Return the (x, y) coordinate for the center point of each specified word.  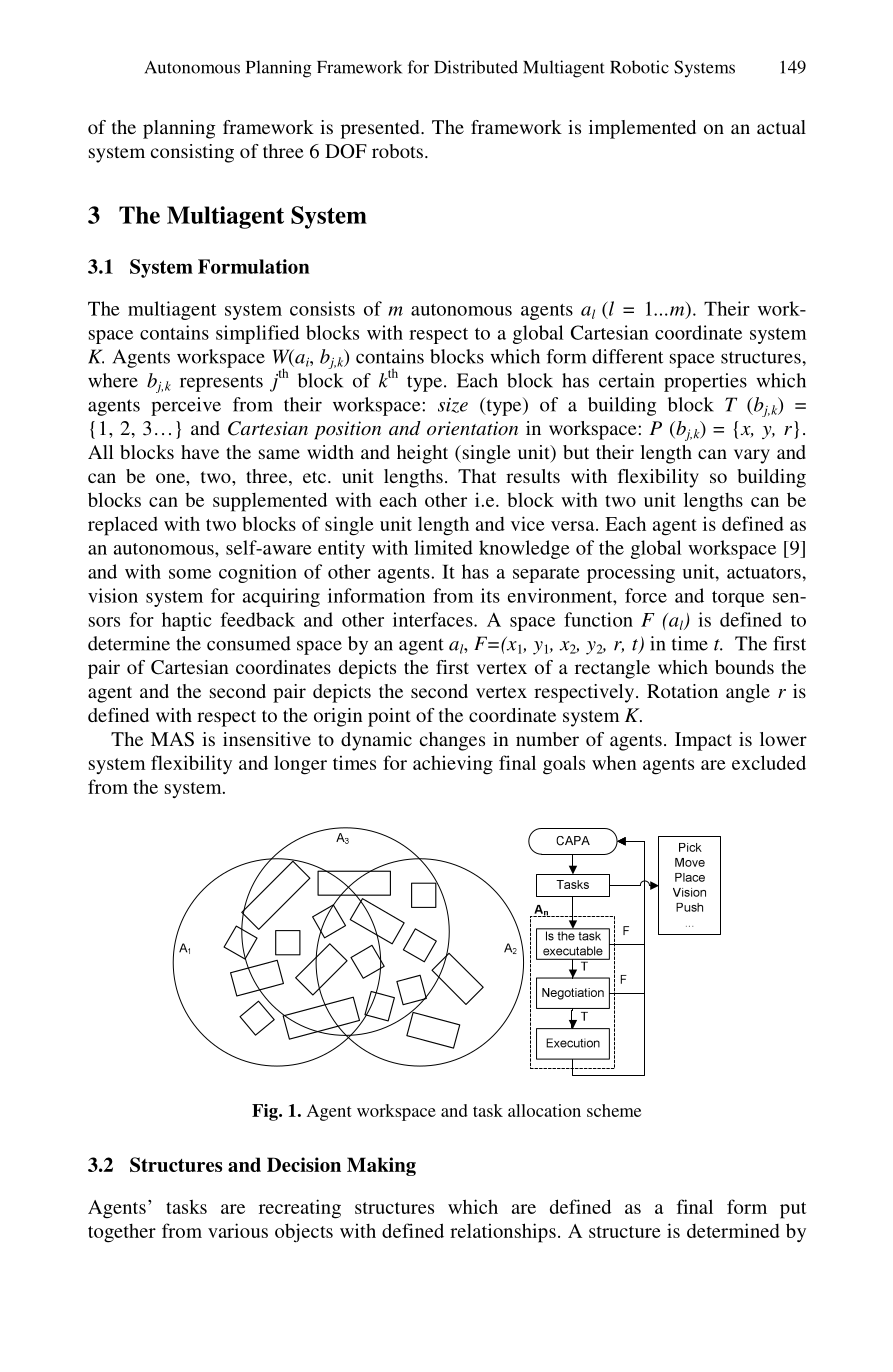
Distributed (476, 67)
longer (300, 765)
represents (221, 383)
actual (781, 127)
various (238, 1230)
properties (705, 382)
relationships (503, 1233)
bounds (744, 667)
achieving (453, 765)
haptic (187, 621)
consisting (192, 153)
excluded (769, 762)
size (453, 405)
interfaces (434, 619)
